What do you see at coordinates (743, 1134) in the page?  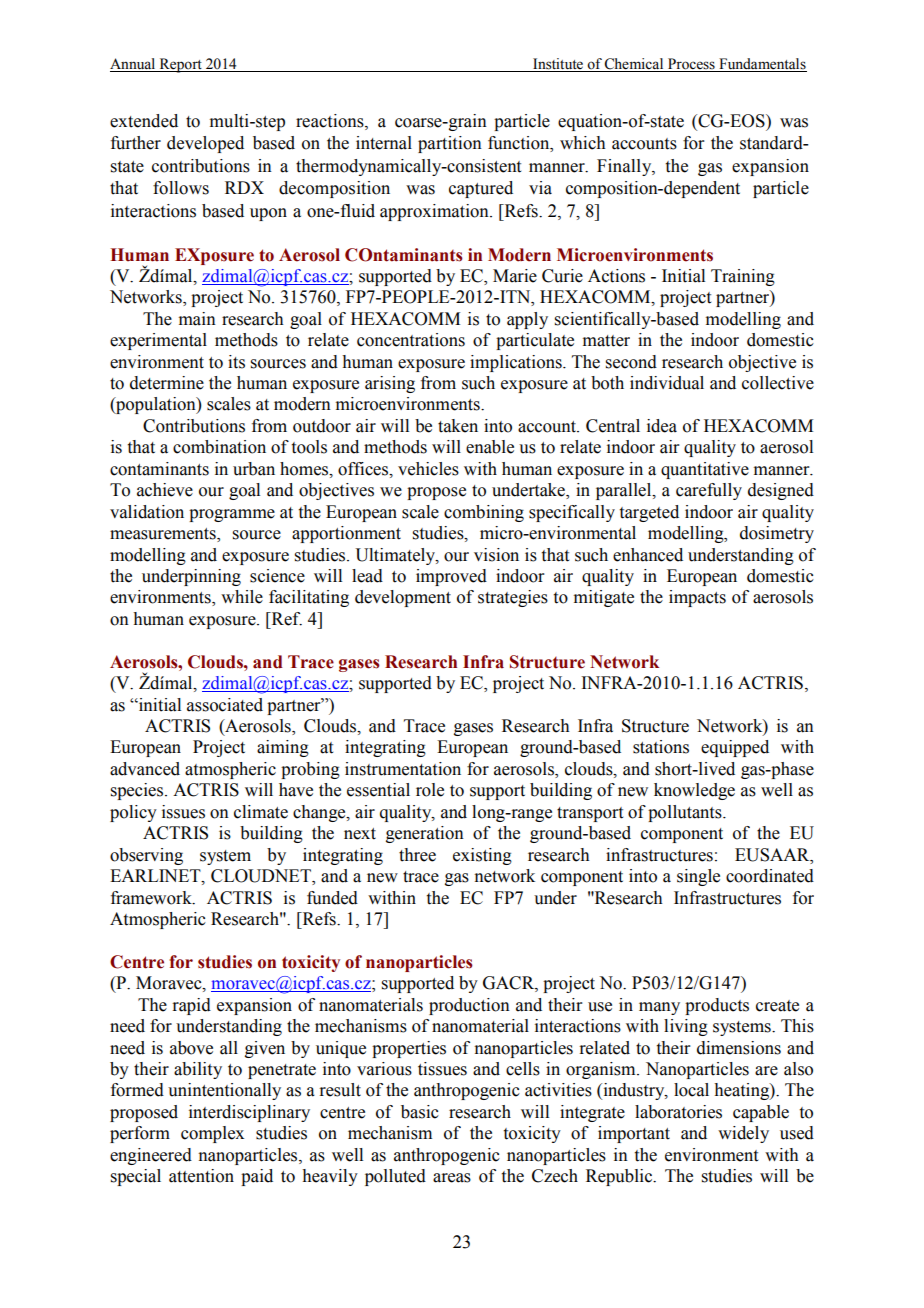 I see `widely` at bounding box center [743, 1134].
